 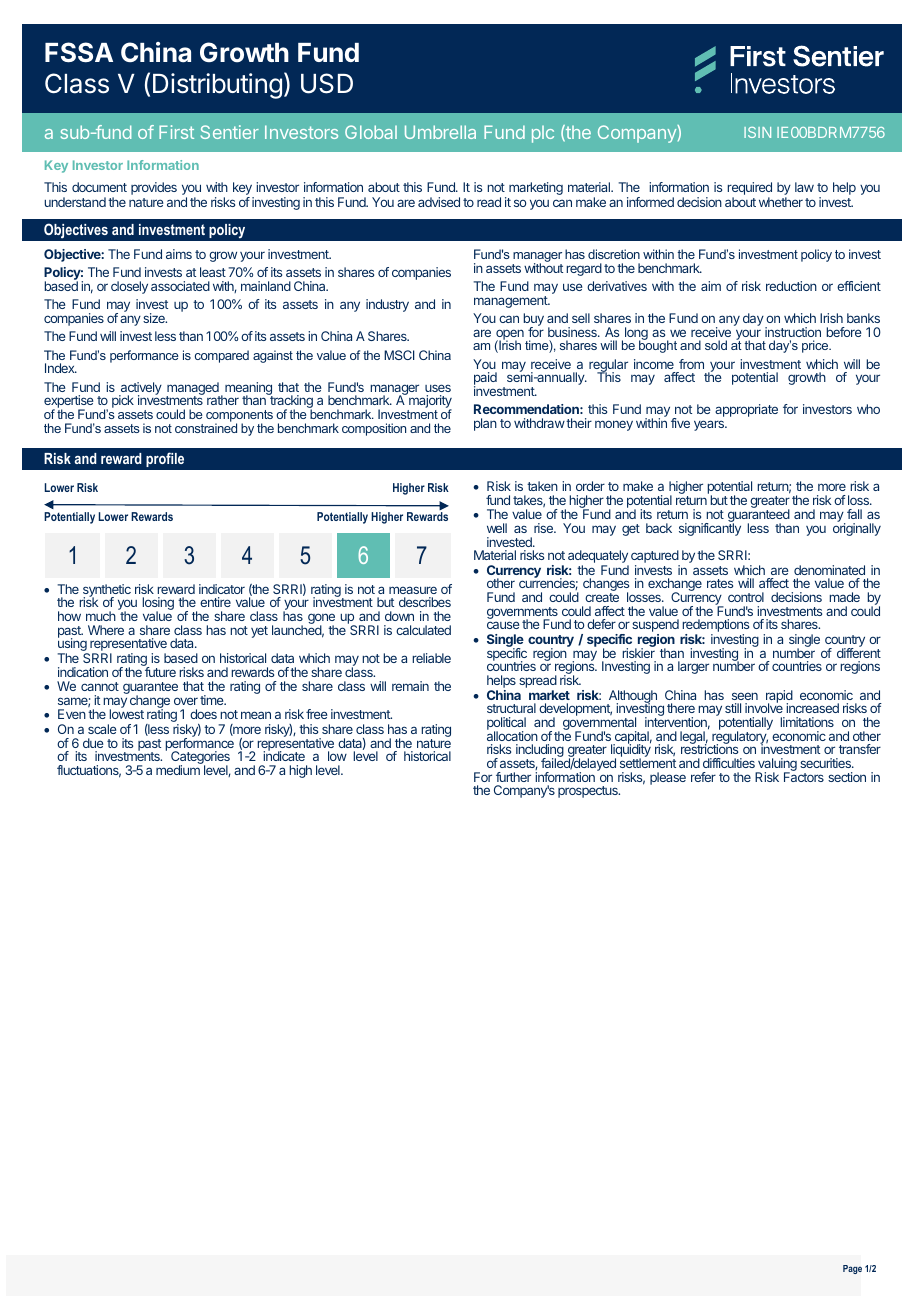 What do you see at coordinates (200, 759) in the screenshot?
I see `Categories` at bounding box center [200, 759].
